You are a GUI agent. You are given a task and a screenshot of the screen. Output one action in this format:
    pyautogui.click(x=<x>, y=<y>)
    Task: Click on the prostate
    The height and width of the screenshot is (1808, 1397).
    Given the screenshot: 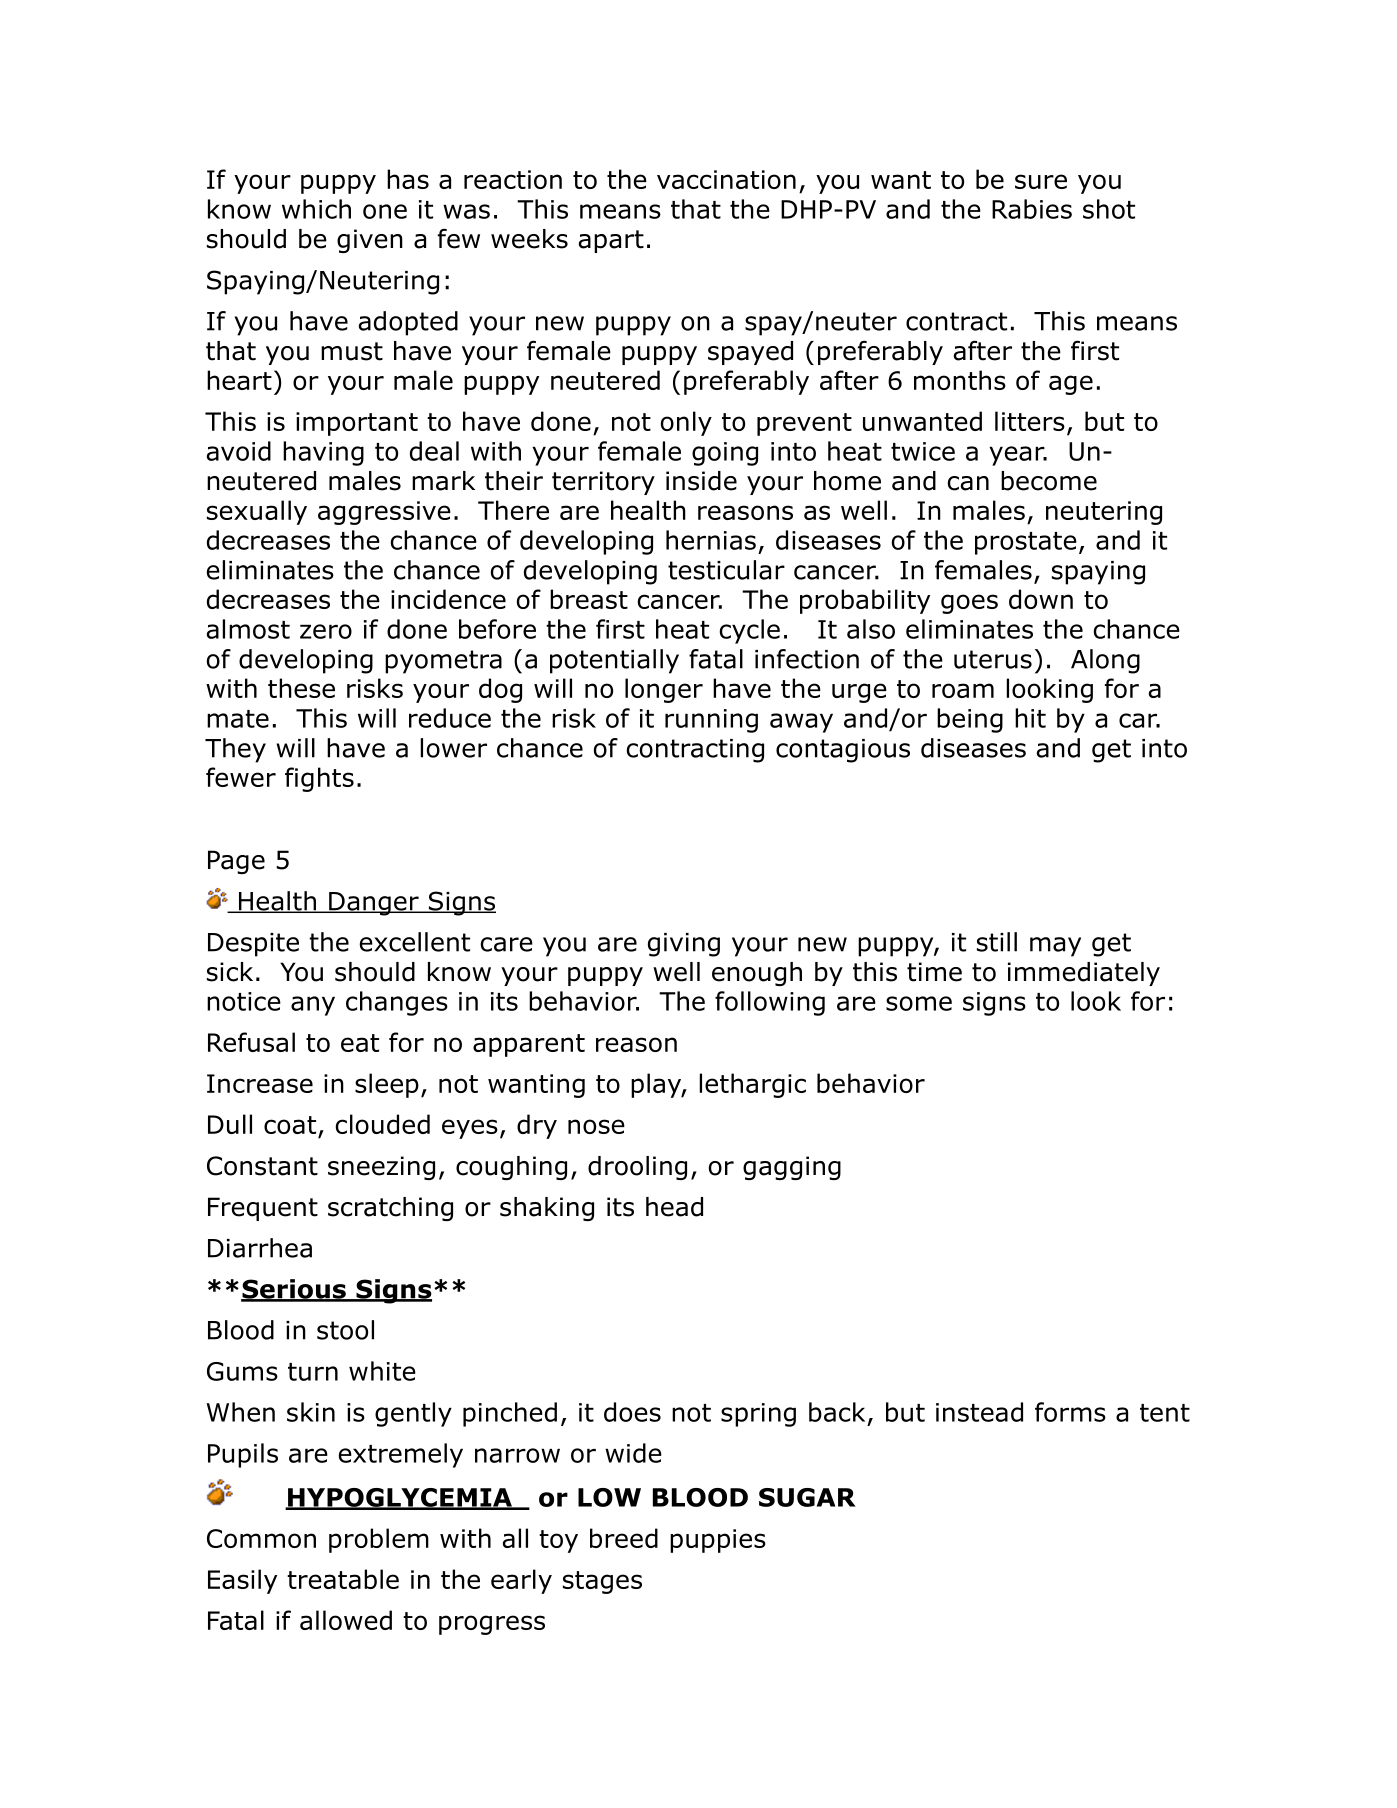 What is the action you would take?
    pyautogui.click(x=1026, y=543)
